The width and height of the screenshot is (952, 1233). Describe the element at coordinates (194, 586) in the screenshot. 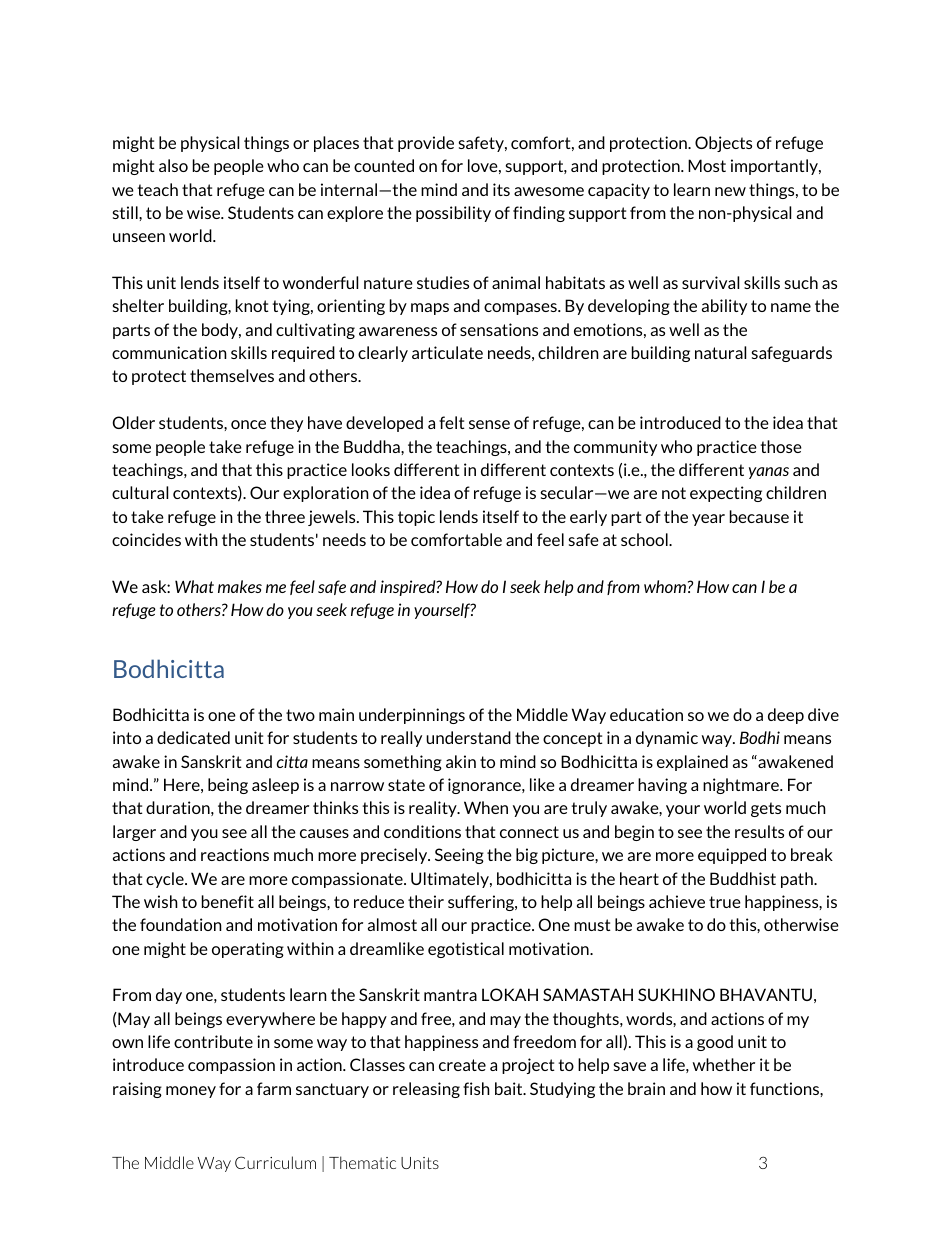

I see `What` at that location.
